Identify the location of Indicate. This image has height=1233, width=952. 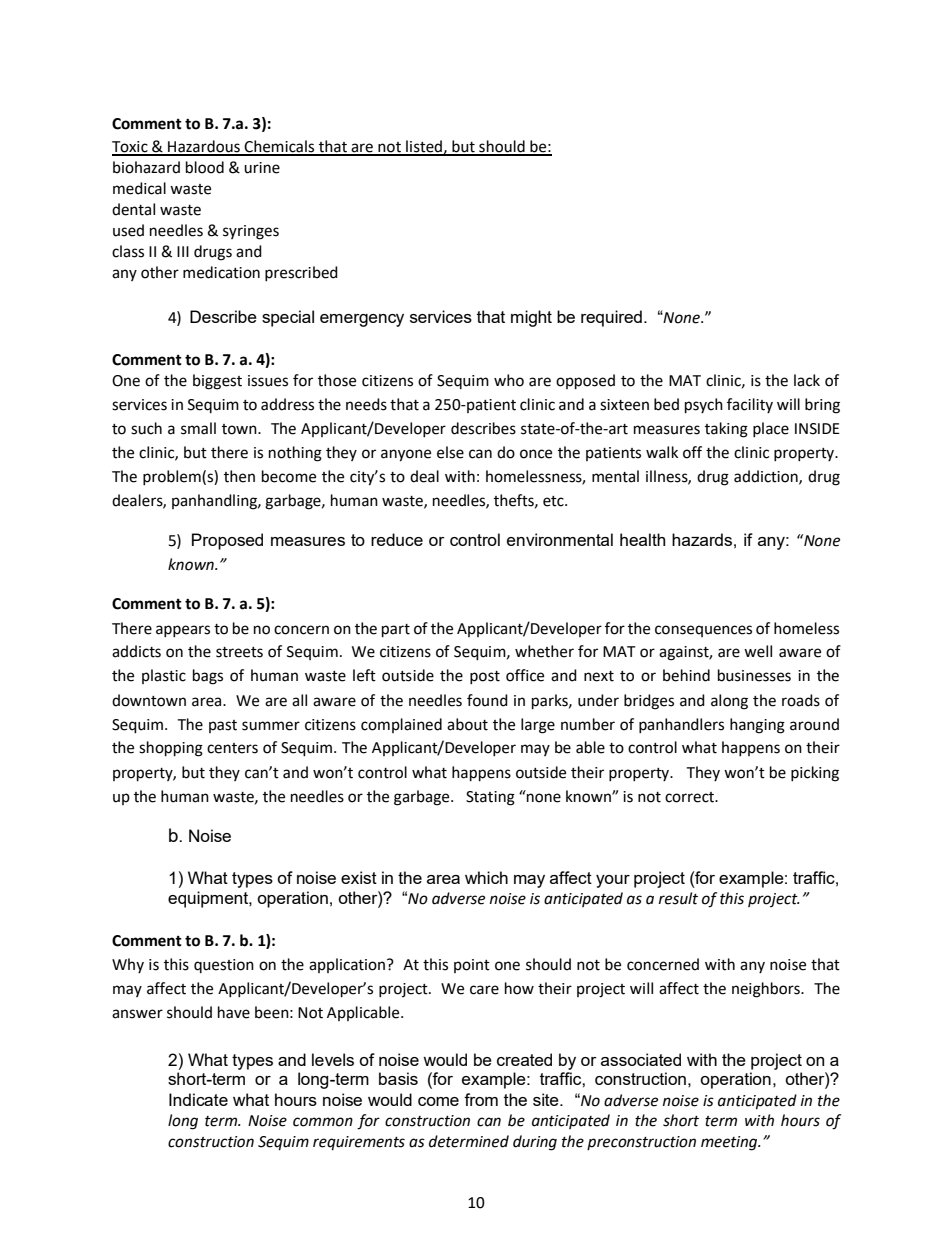
(198, 1099).
